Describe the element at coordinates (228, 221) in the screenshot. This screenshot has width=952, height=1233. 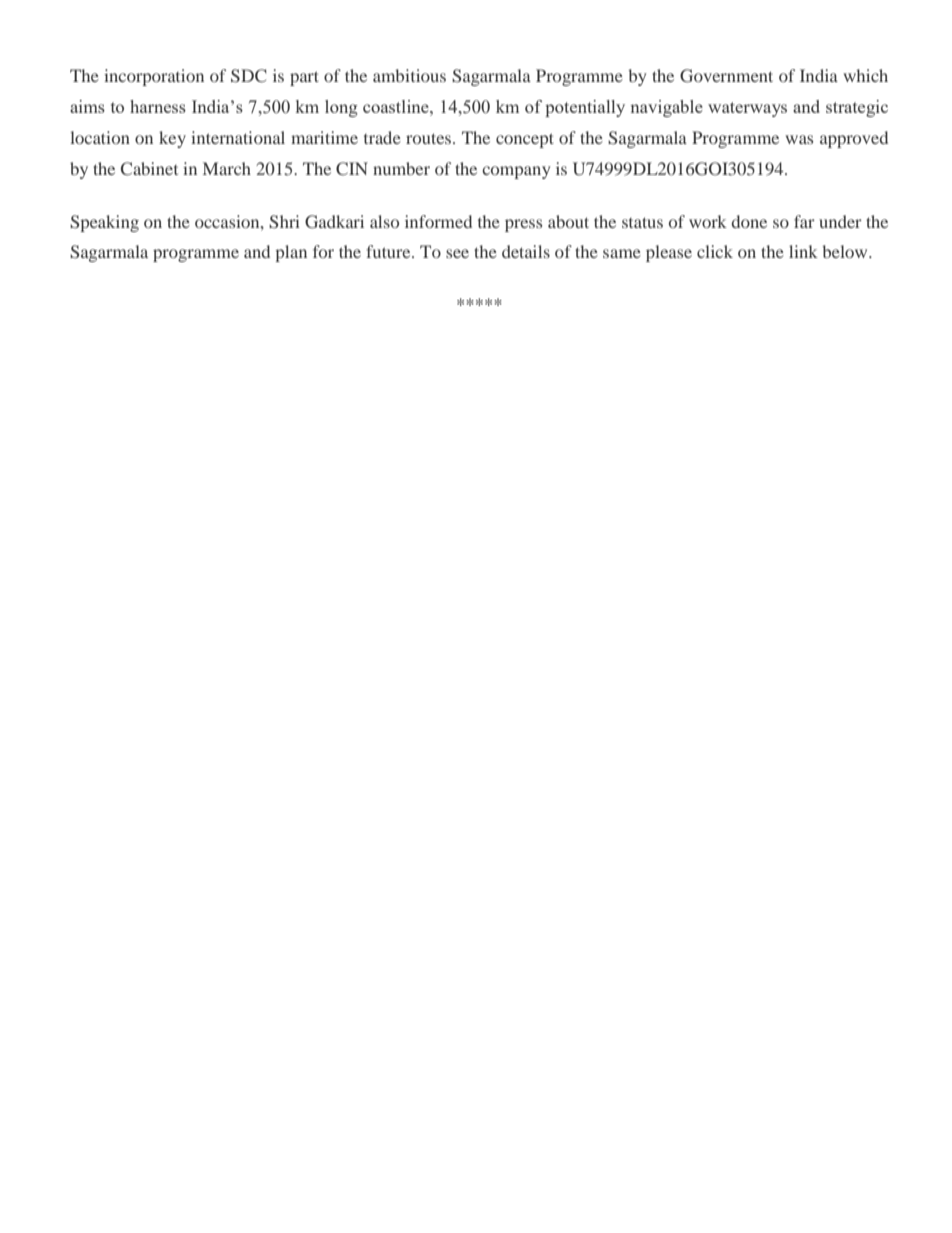
I see `occasion` at that location.
